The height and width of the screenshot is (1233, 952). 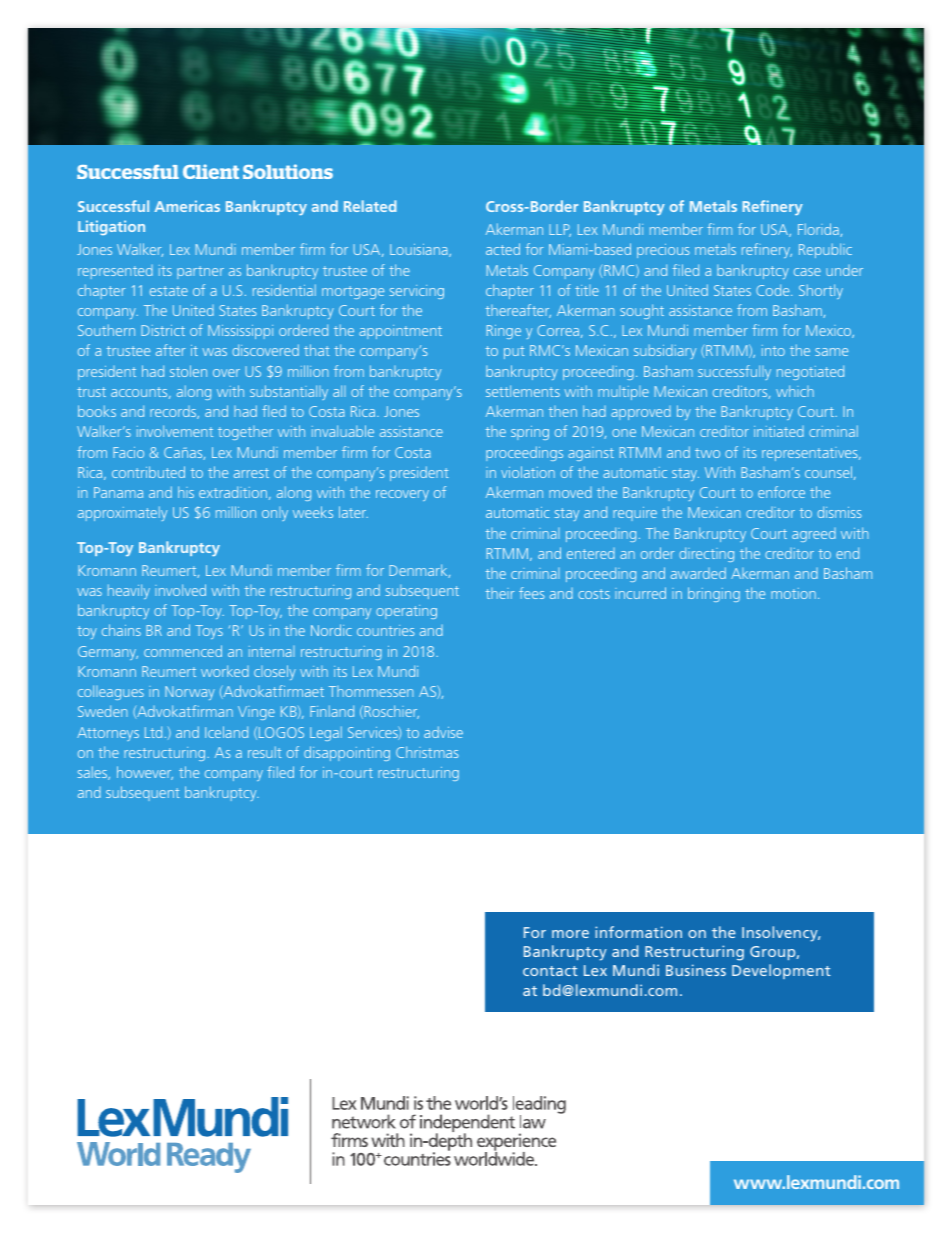 What do you see at coordinates (211, 171) in the screenshot?
I see `Client` at bounding box center [211, 171].
